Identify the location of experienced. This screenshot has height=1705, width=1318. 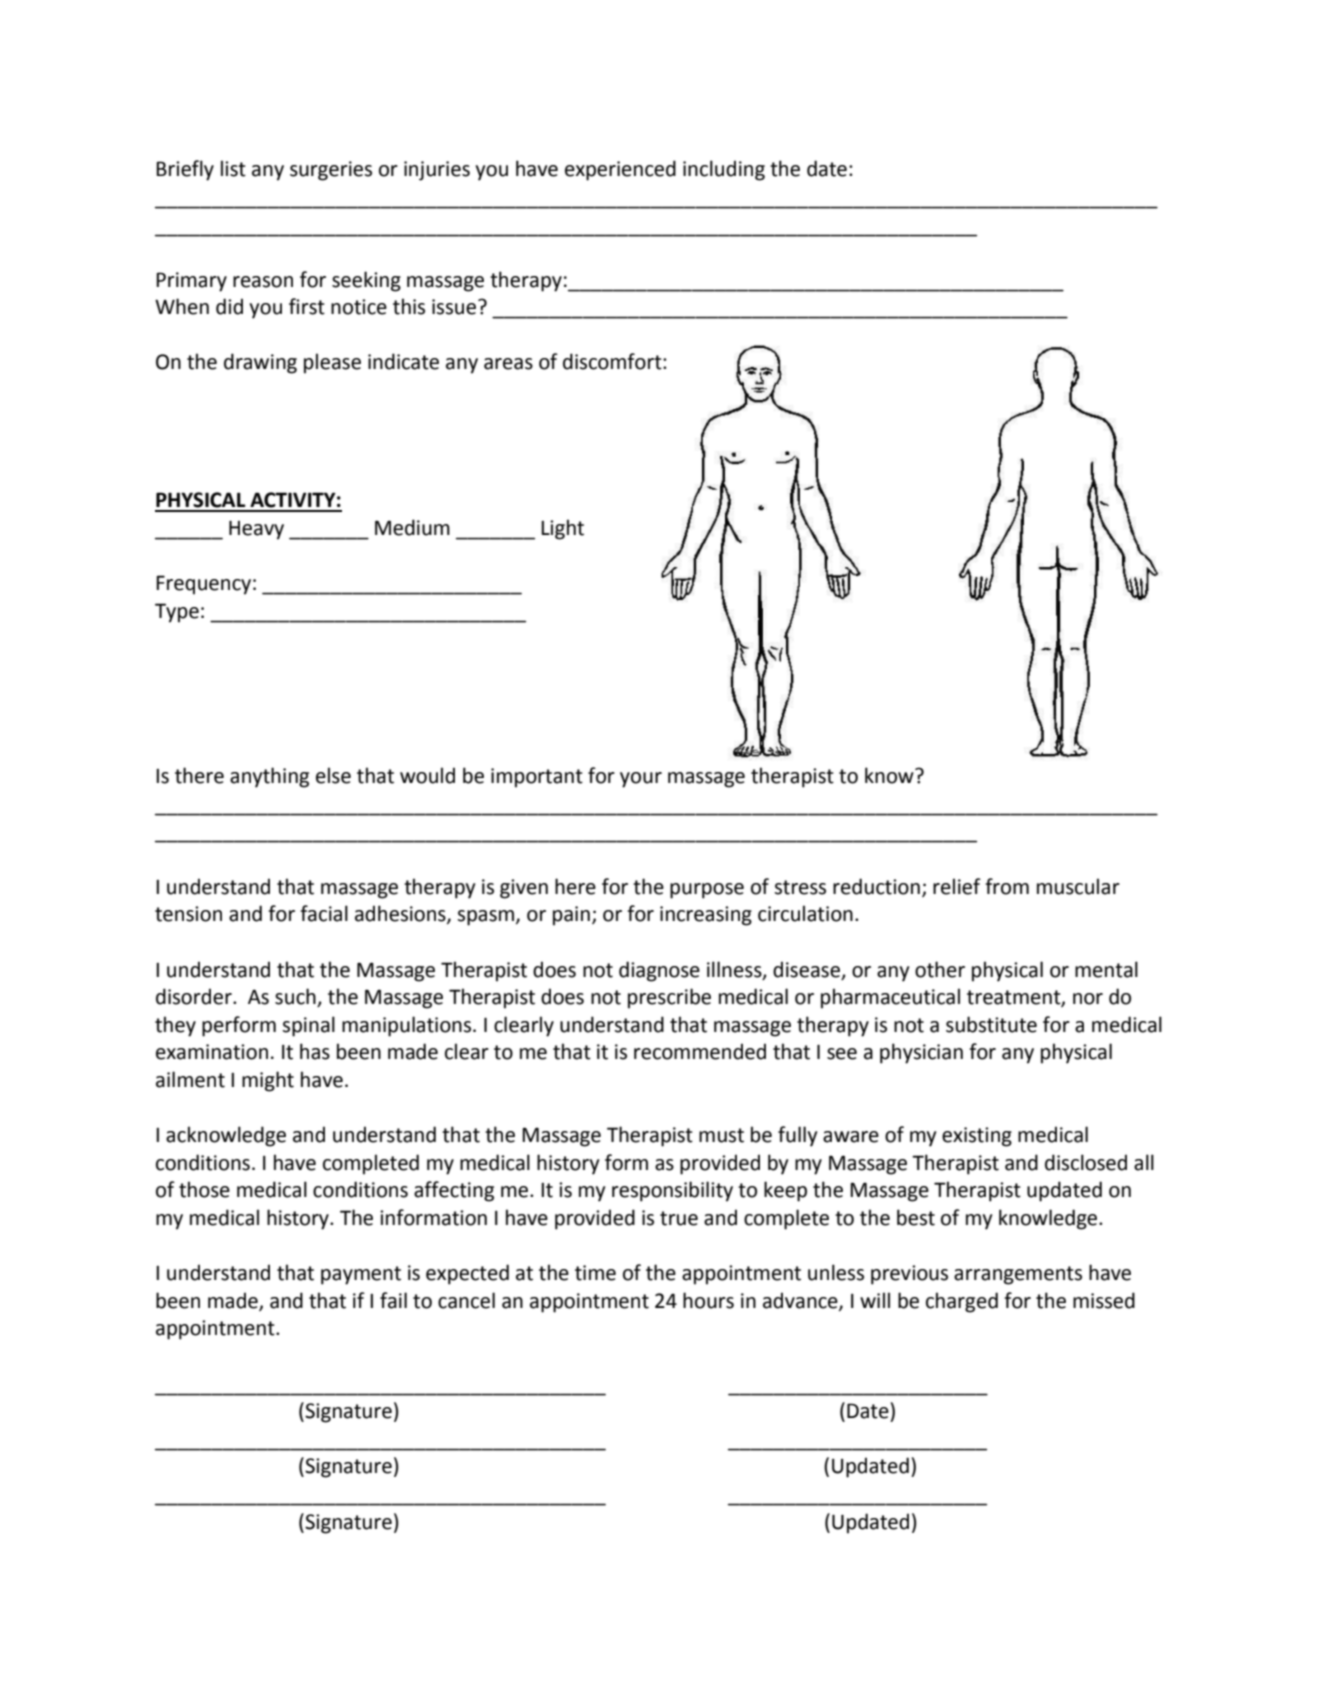
(620, 170).
